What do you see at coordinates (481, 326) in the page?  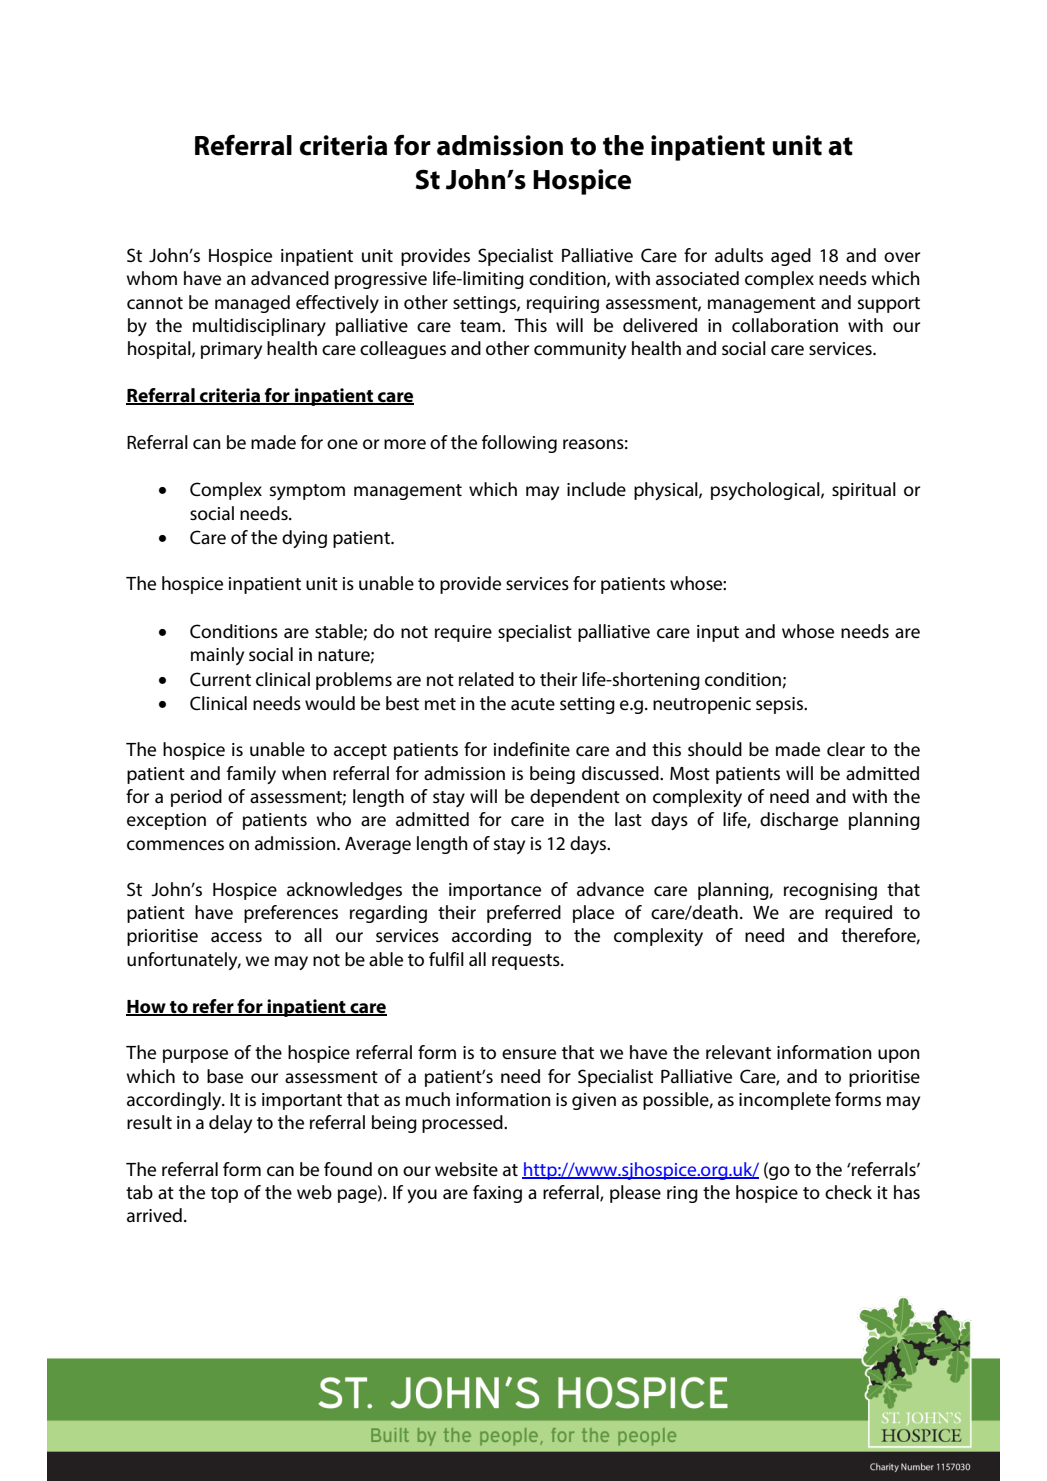 I see `team` at bounding box center [481, 326].
